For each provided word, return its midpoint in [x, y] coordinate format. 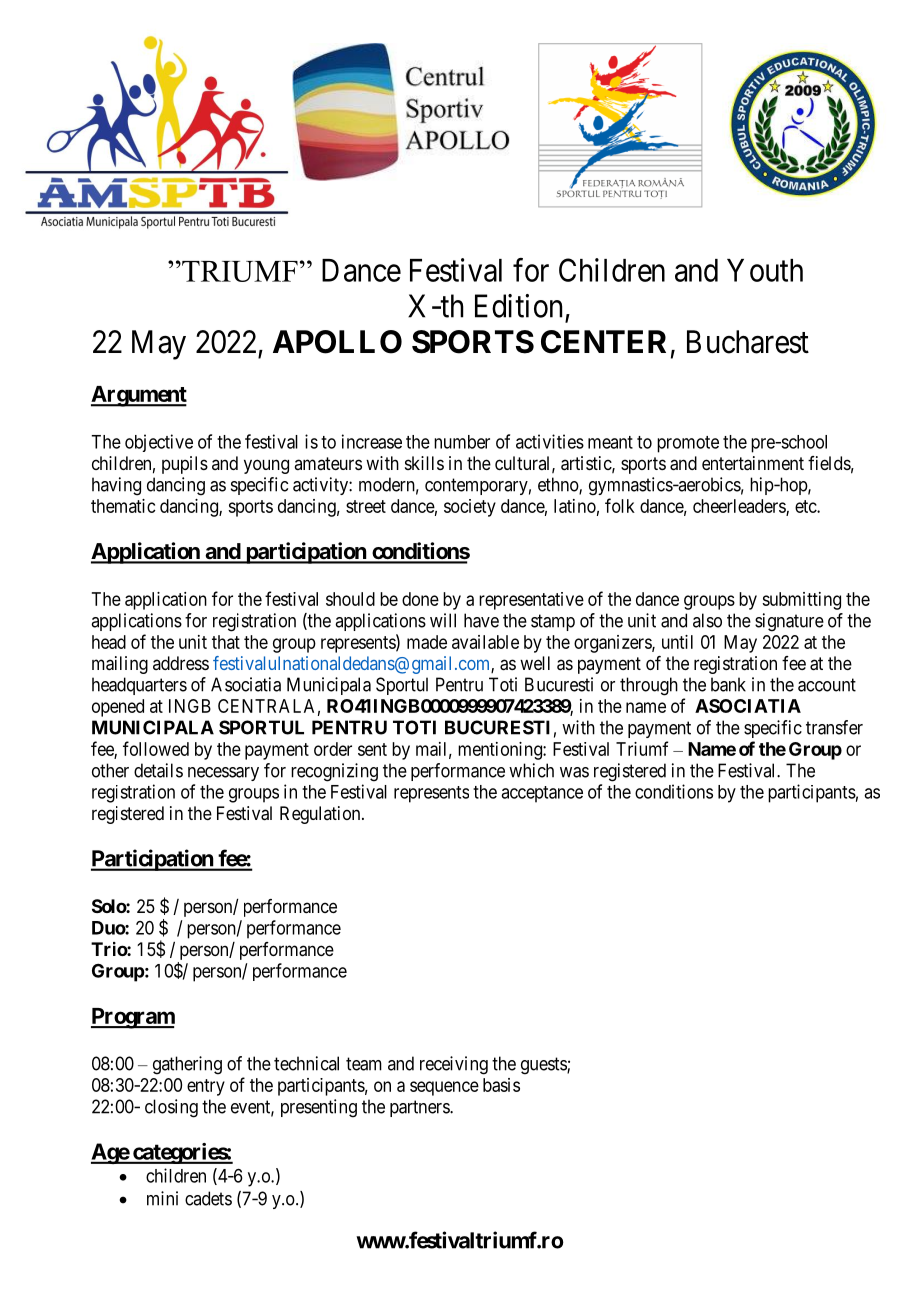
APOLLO [337, 342]
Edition [518, 306]
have [481, 620]
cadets [208, 1198]
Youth [765, 270]
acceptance [542, 794]
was [574, 772]
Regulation [321, 815]
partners [420, 1108]
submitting [801, 601]
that [226, 642]
